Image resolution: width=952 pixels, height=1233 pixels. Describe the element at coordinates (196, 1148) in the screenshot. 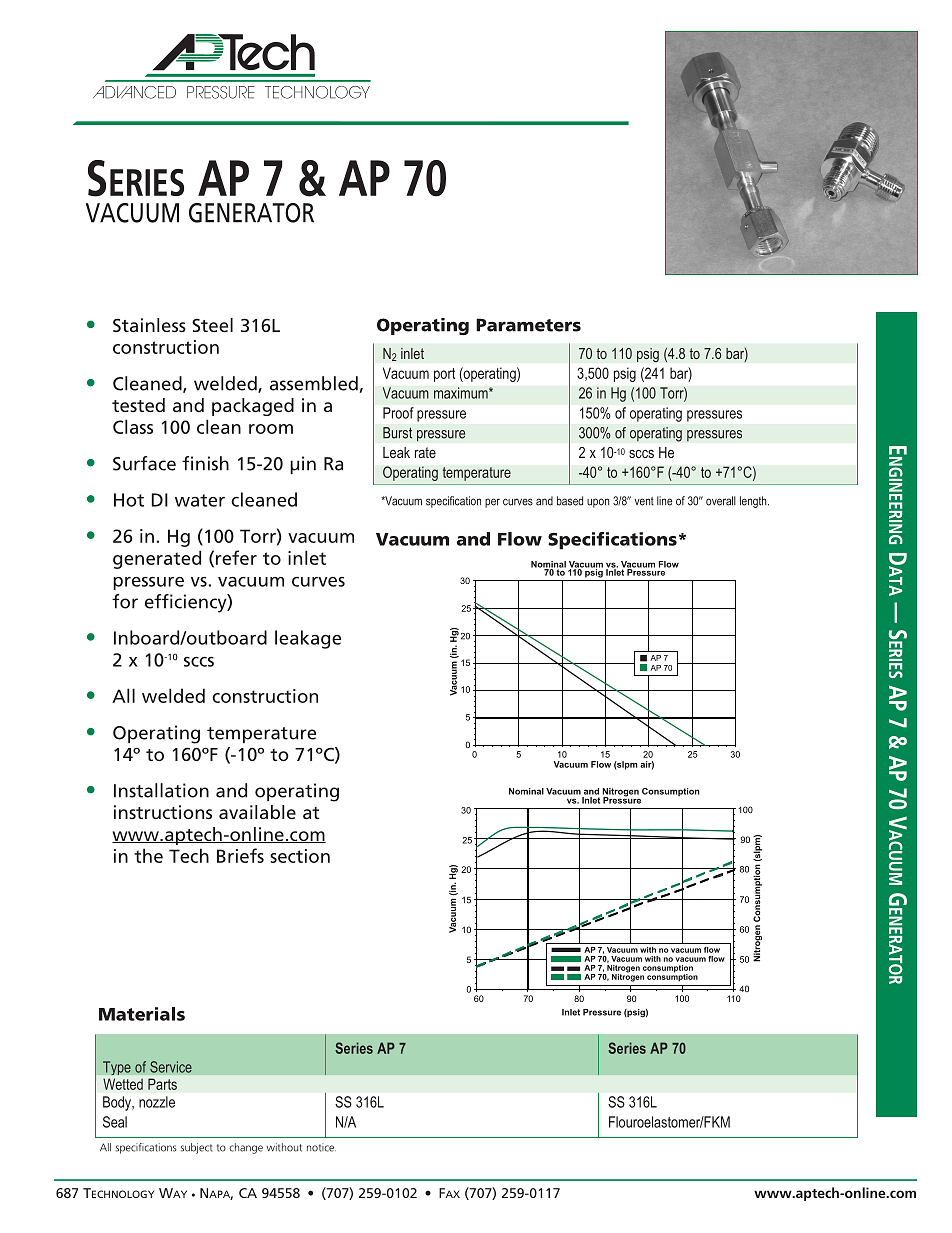

I see `subject` at that location.
